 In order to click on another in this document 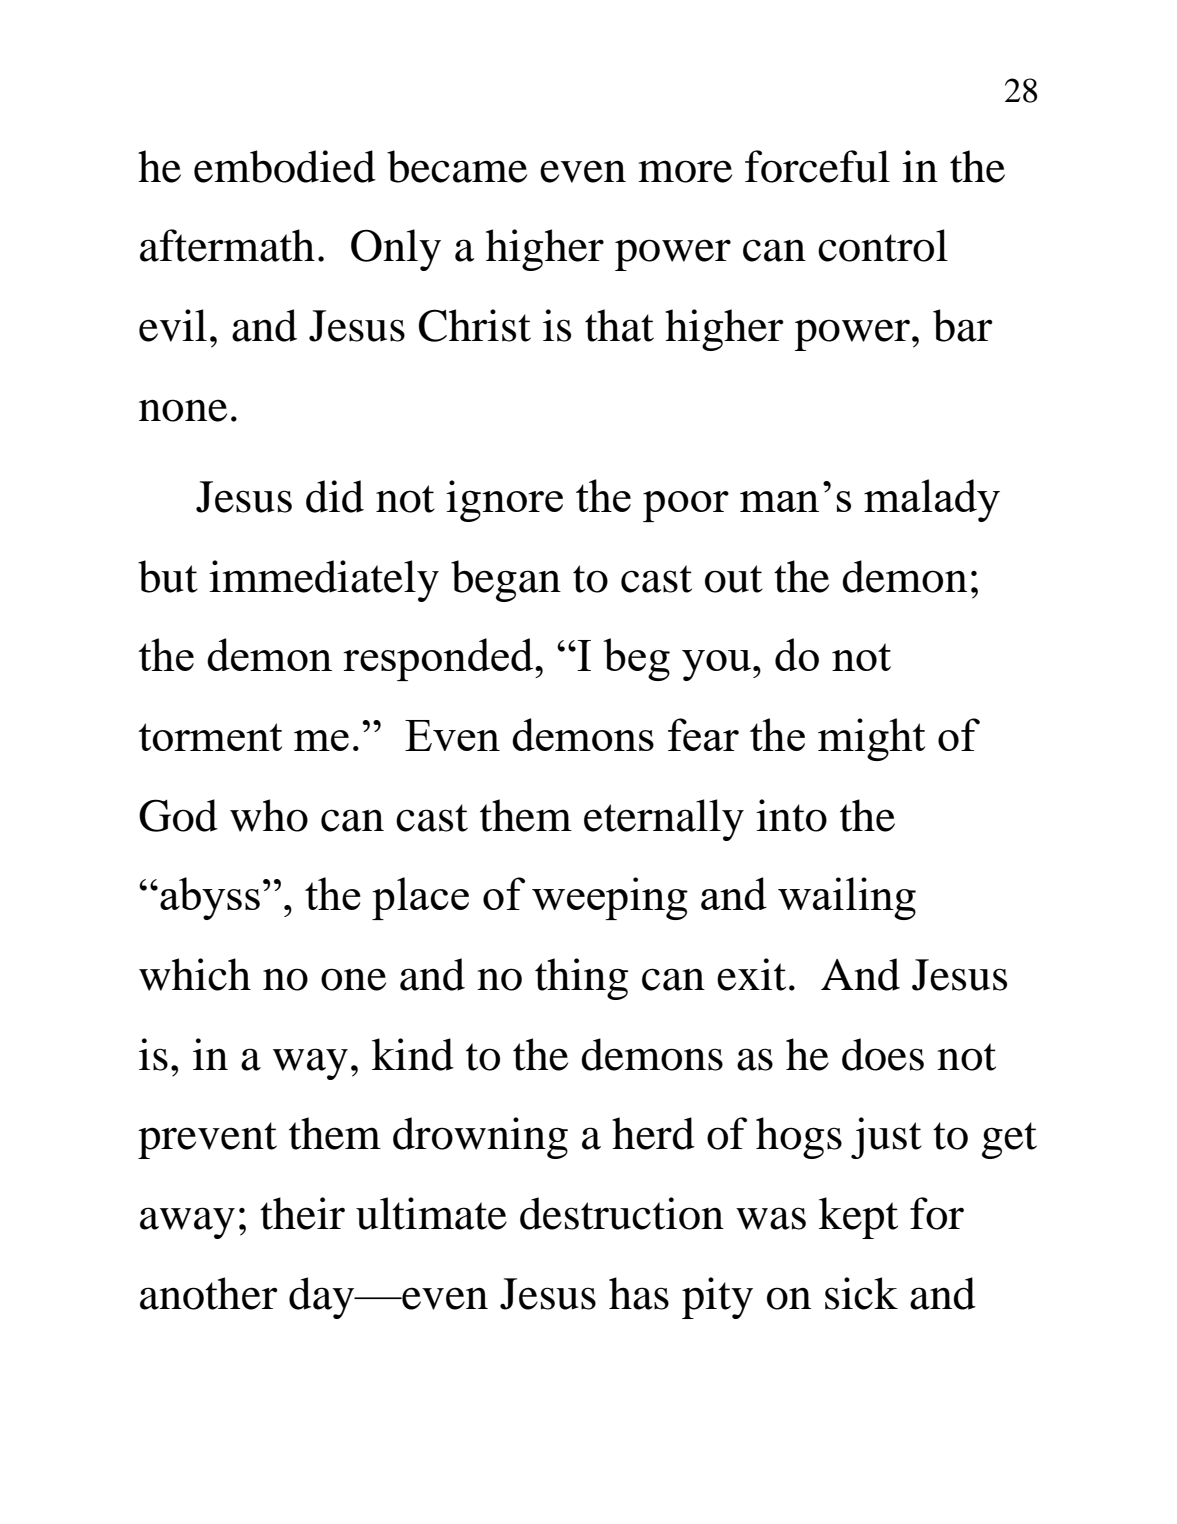, I will do `click(209, 1293)`.
